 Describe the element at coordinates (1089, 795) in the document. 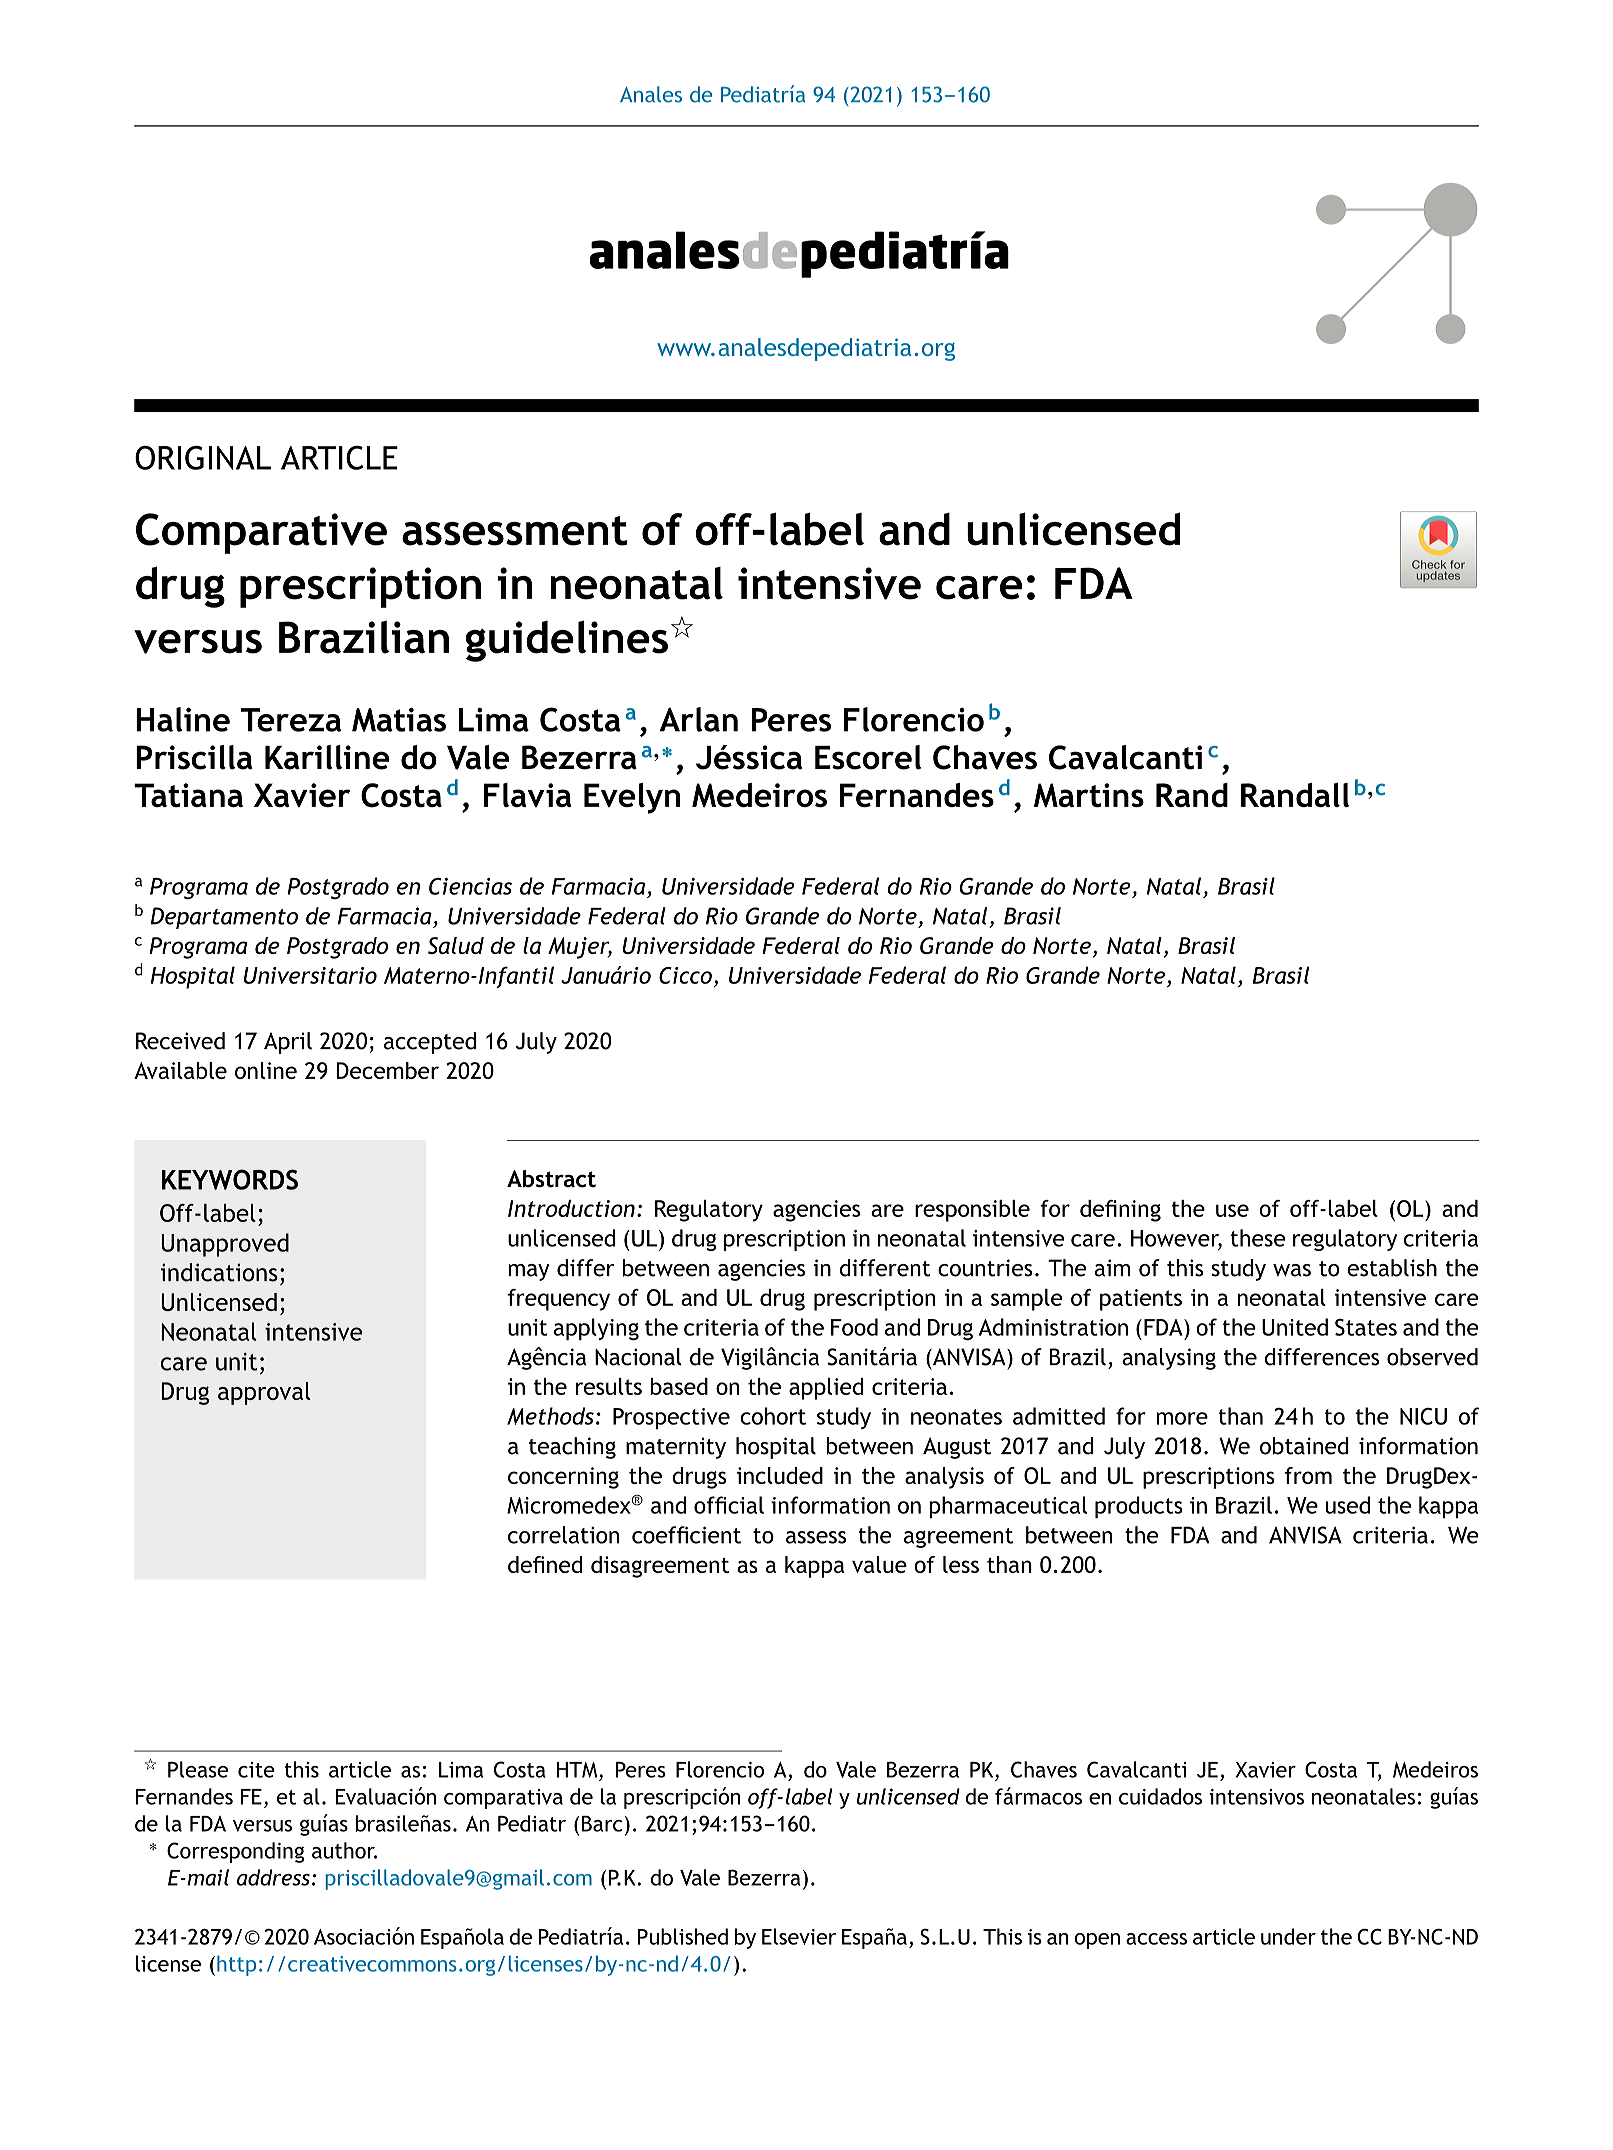

I see `Martins` at that location.
